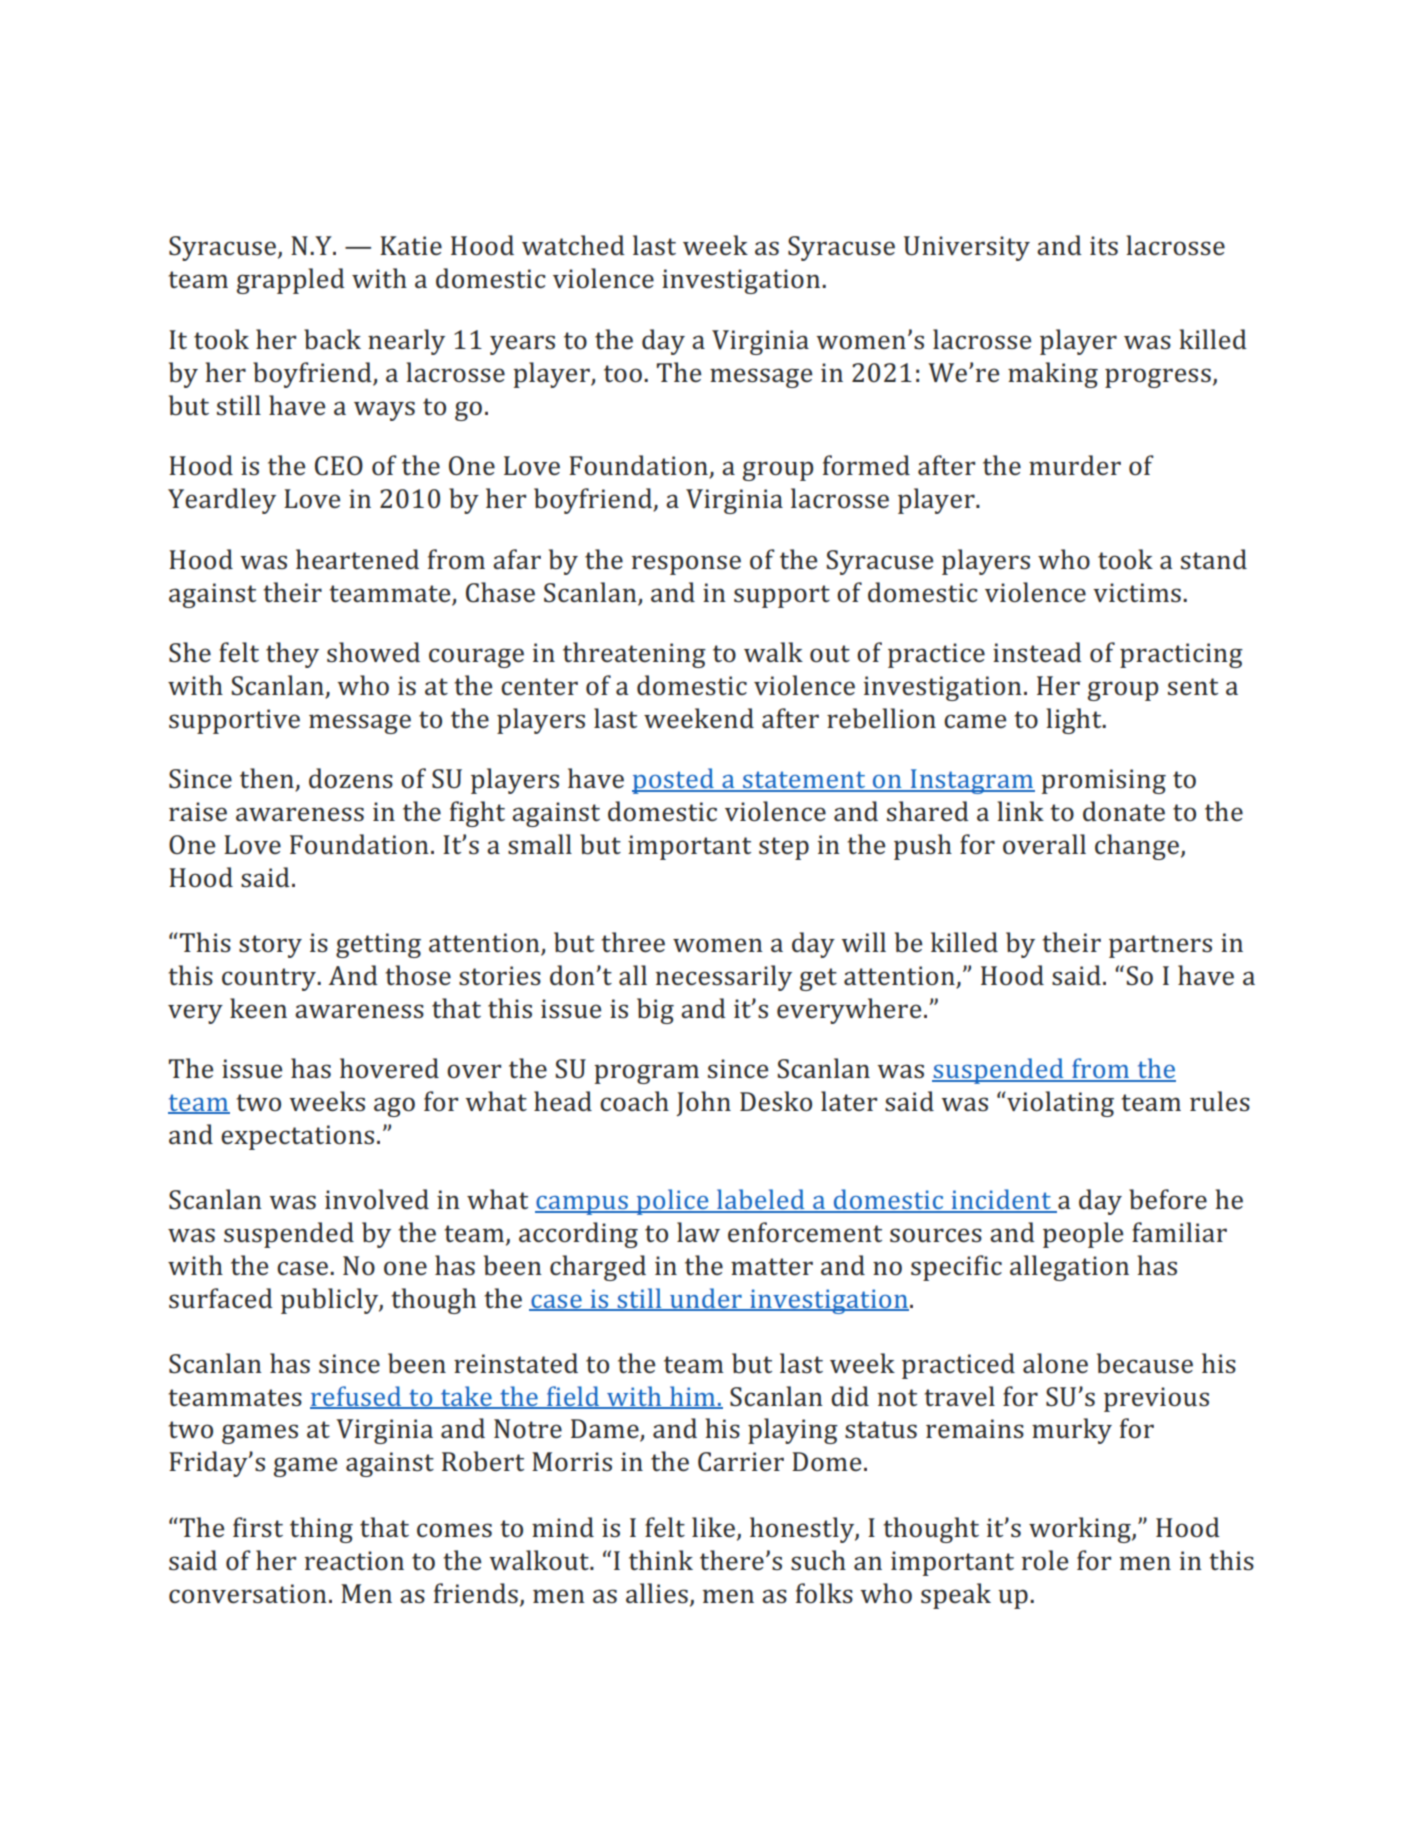 This page has width=1425, height=1844. I want to click on response, so click(686, 565).
